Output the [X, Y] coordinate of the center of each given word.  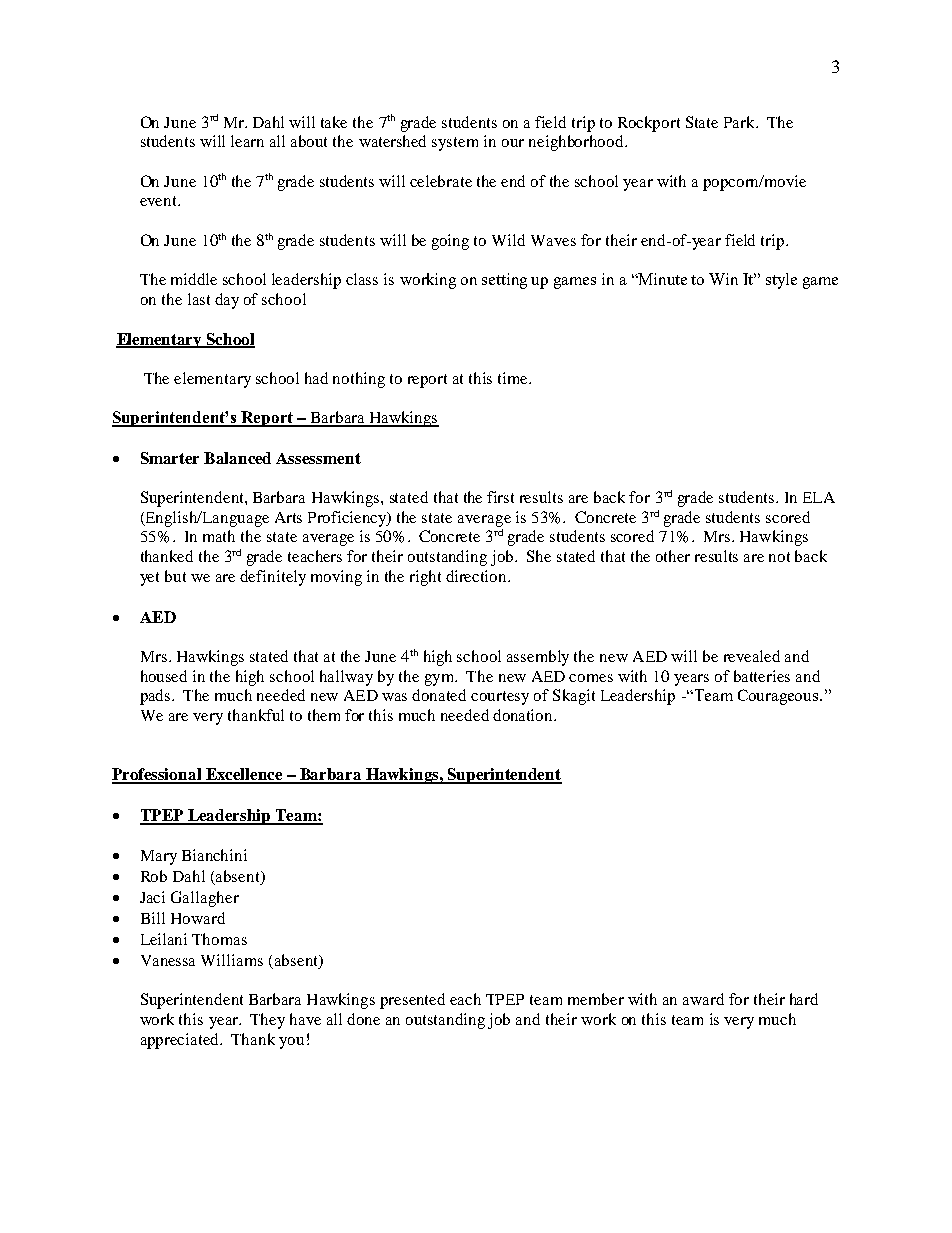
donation [524, 715]
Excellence [244, 775]
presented [412, 1001]
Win [723, 279]
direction [478, 576]
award [703, 999]
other [673, 556]
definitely [273, 578]
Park [741, 122]
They [267, 1021]
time [514, 378]
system [455, 144]
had [316, 378]
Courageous [779, 697]
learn [247, 141]
